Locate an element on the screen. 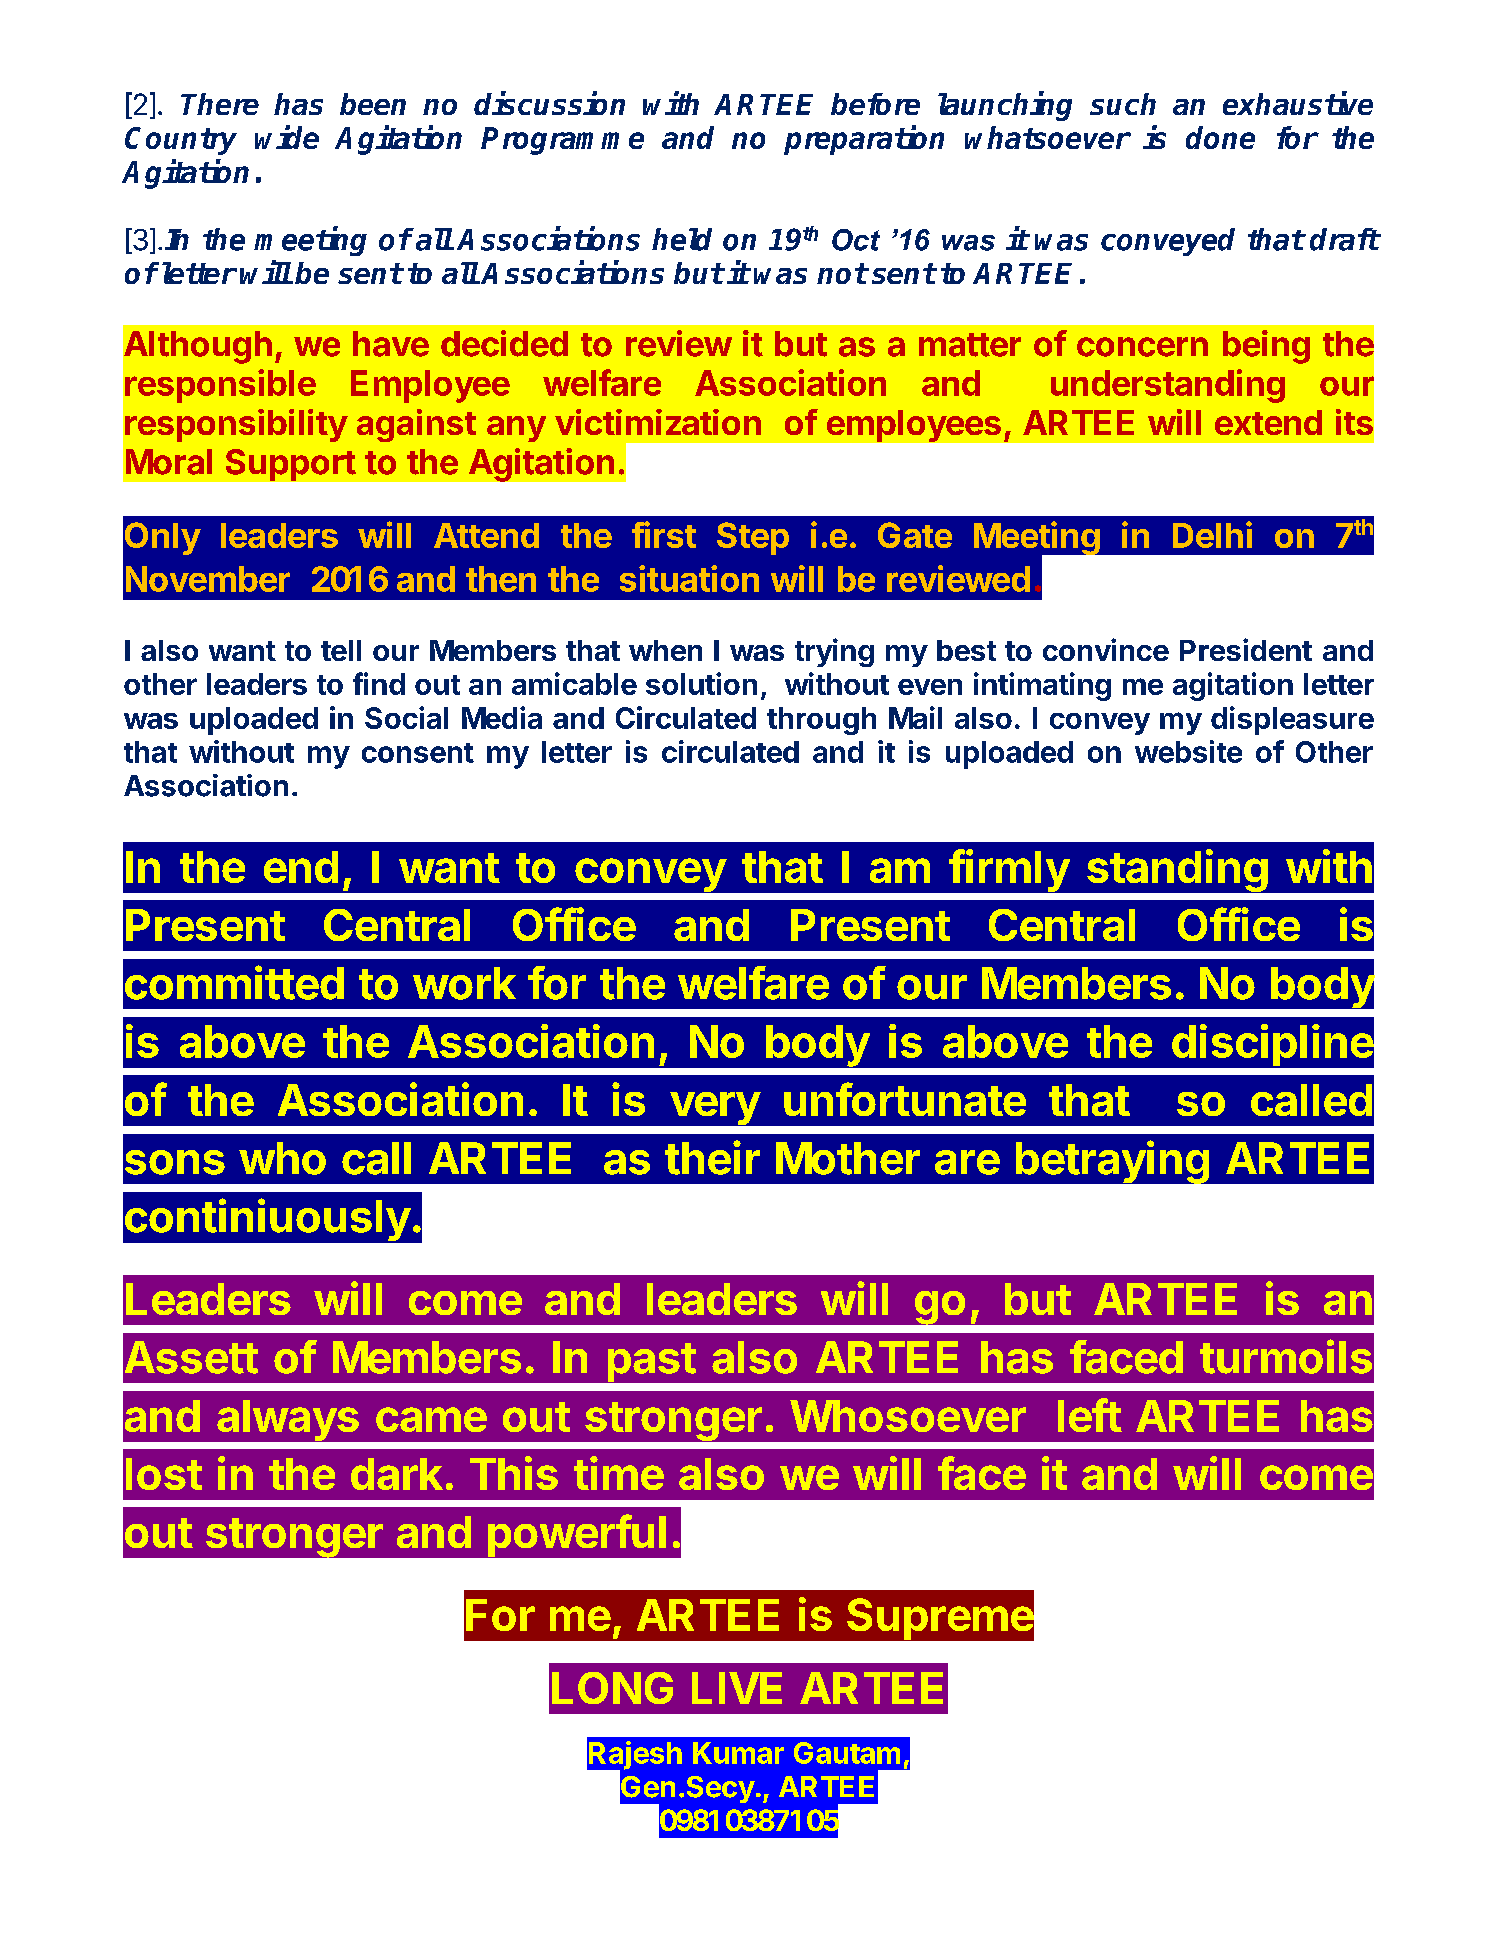 The height and width of the screenshot is (1938, 1497). turmoils is located at coordinates (1286, 1356).
